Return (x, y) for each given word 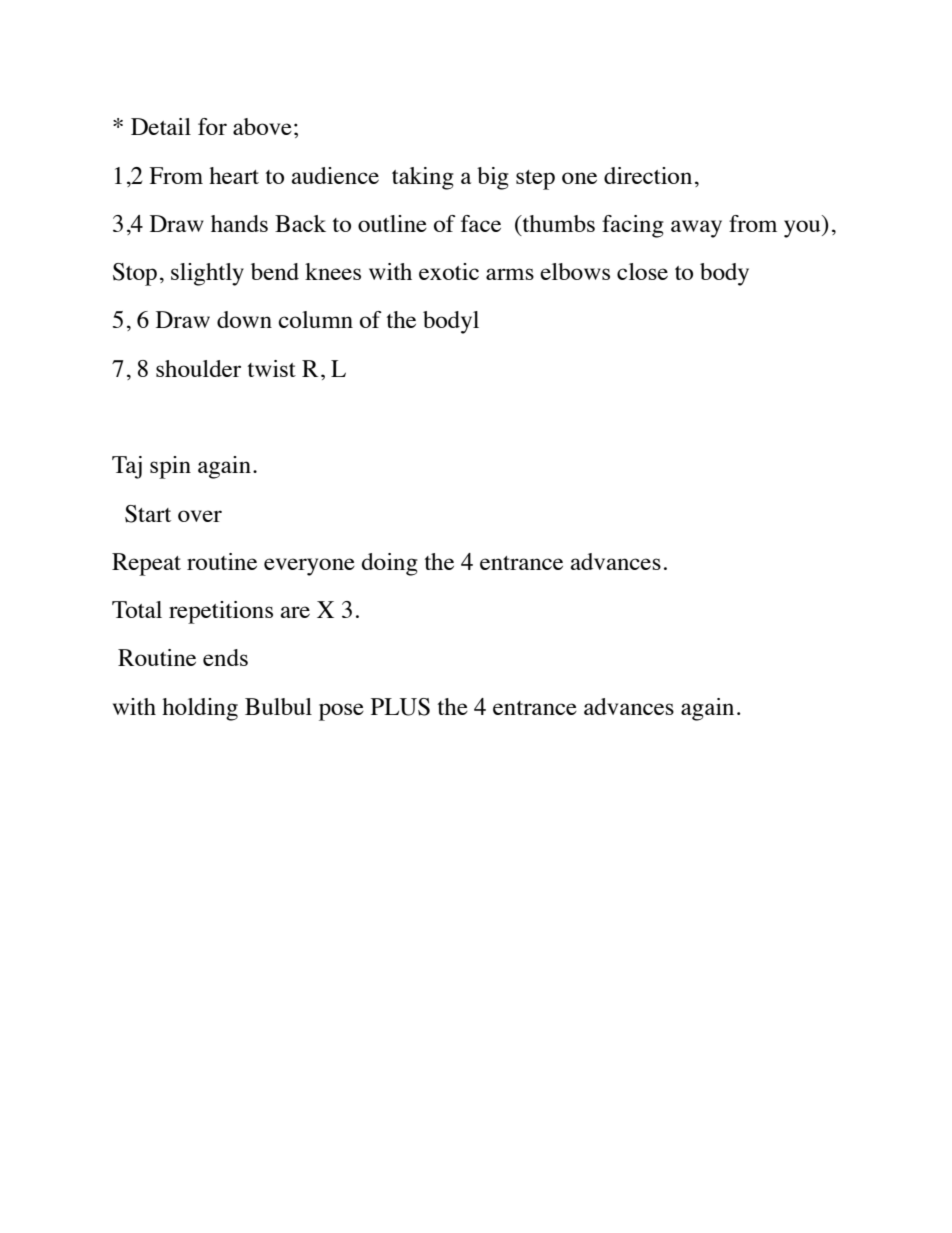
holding (200, 709)
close (642, 271)
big (493, 178)
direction (648, 175)
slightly (207, 274)
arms (510, 274)
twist (272, 368)
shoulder (198, 368)
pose (341, 712)
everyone (309, 567)
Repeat (146, 564)
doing (390, 564)
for (212, 126)
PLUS (400, 707)
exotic (449, 271)
